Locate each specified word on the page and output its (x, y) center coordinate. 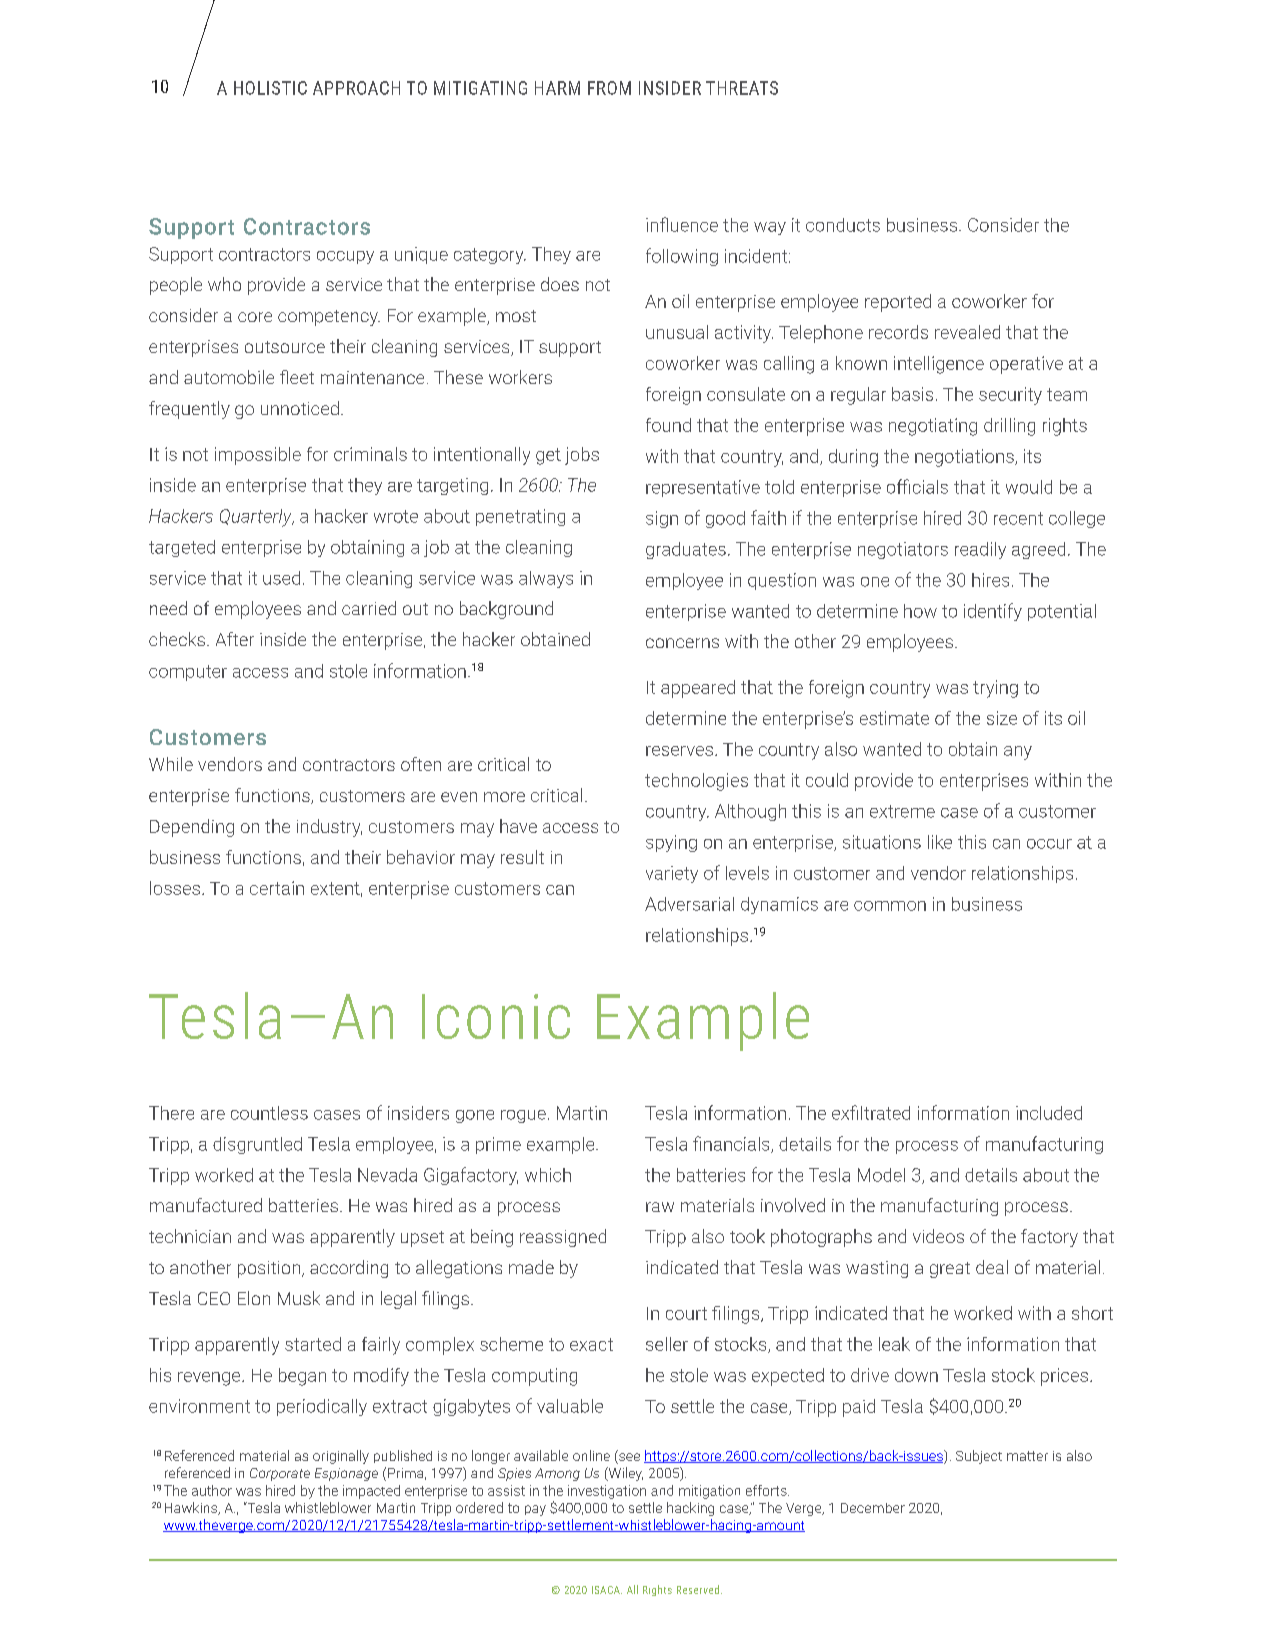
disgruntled (257, 1145)
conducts (843, 225)
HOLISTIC (270, 88)
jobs (582, 456)
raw (660, 1207)
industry (329, 828)
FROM (609, 88)
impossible (258, 456)
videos (938, 1236)
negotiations (965, 458)
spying (671, 843)
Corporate (280, 1474)
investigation (607, 1492)
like (940, 842)
